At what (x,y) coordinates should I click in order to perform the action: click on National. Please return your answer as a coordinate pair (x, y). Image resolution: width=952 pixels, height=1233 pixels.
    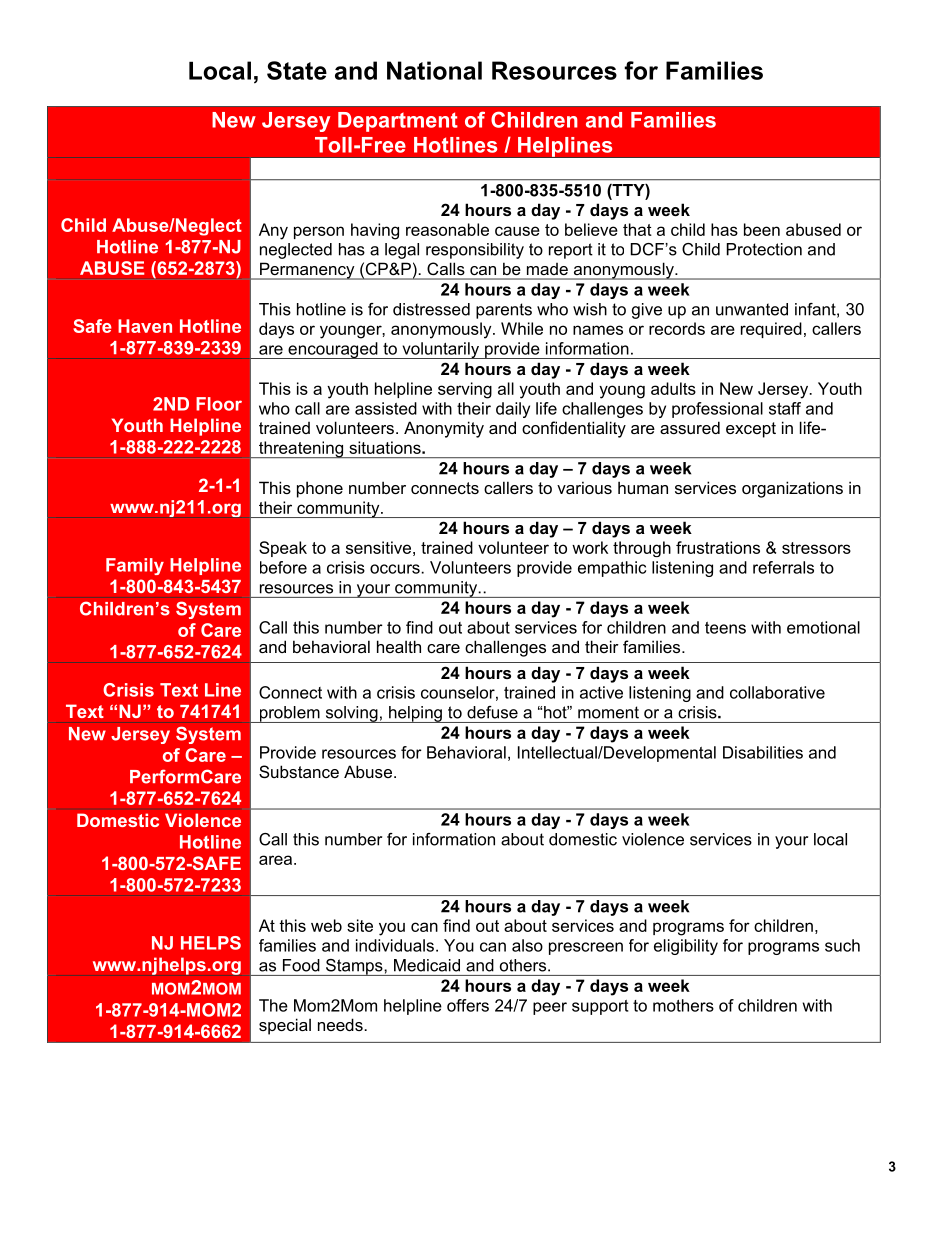
    Looking at the image, I should click on (434, 70).
